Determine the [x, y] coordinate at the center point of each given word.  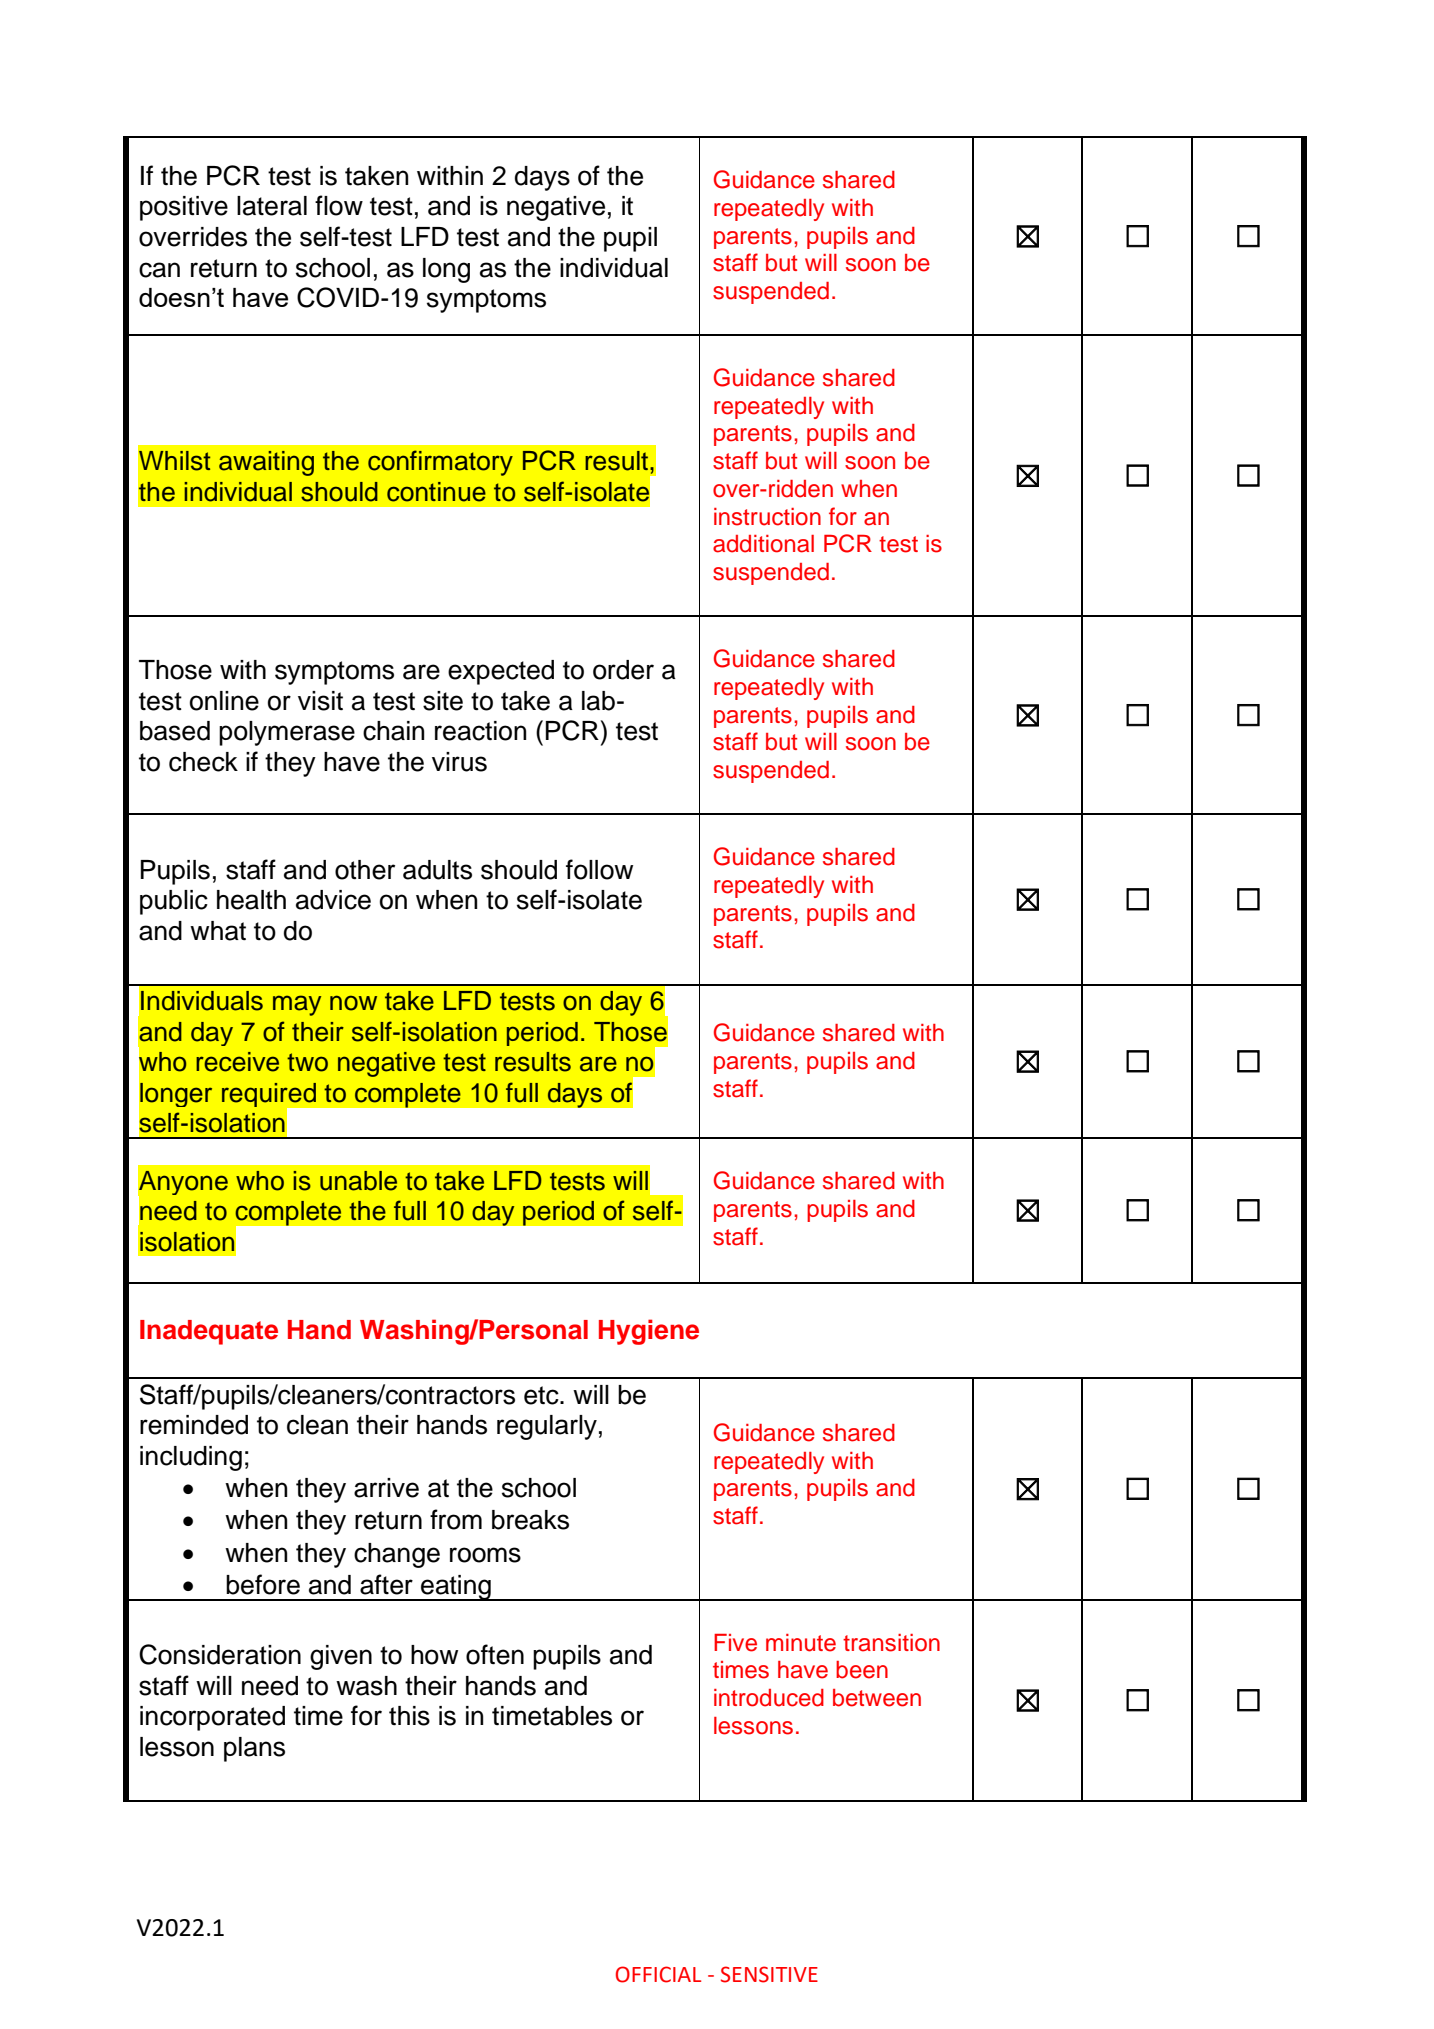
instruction [767, 517]
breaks [530, 1520]
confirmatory [440, 463]
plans [254, 1749]
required [270, 1096]
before [263, 1584]
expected [501, 672]
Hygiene [649, 1332]
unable [358, 1181]
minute [801, 1643]
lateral [272, 206]
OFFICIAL [658, 1974]
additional [763, 544]
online [224, 701]
